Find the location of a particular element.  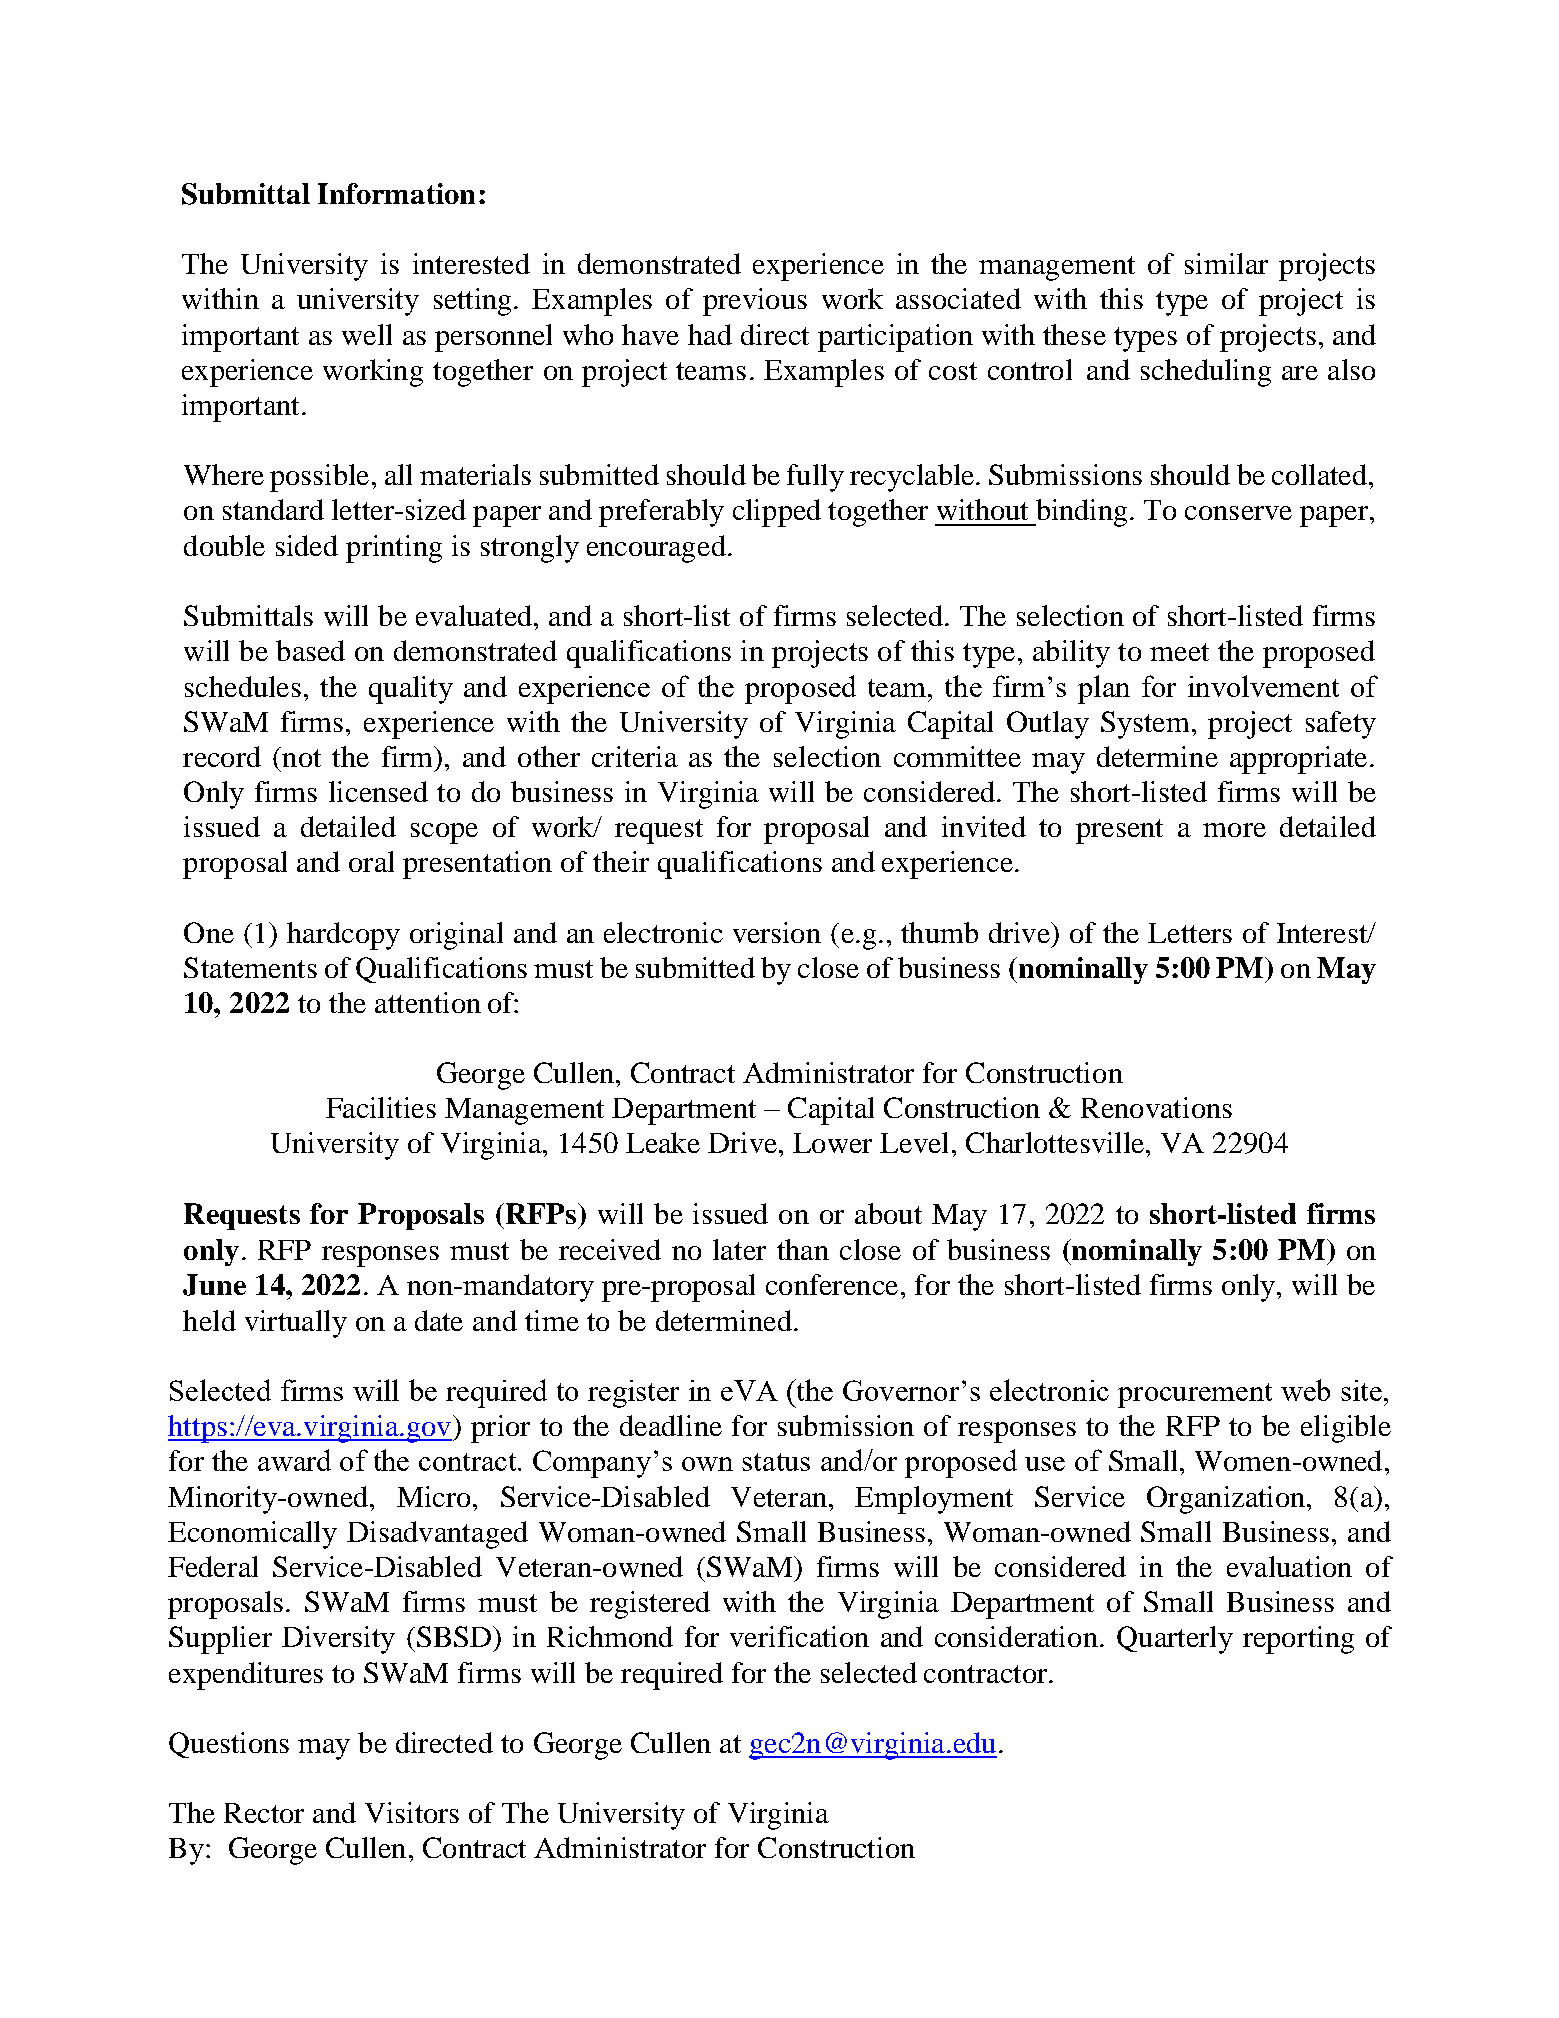

previous is located at coordinates (755, 302).
